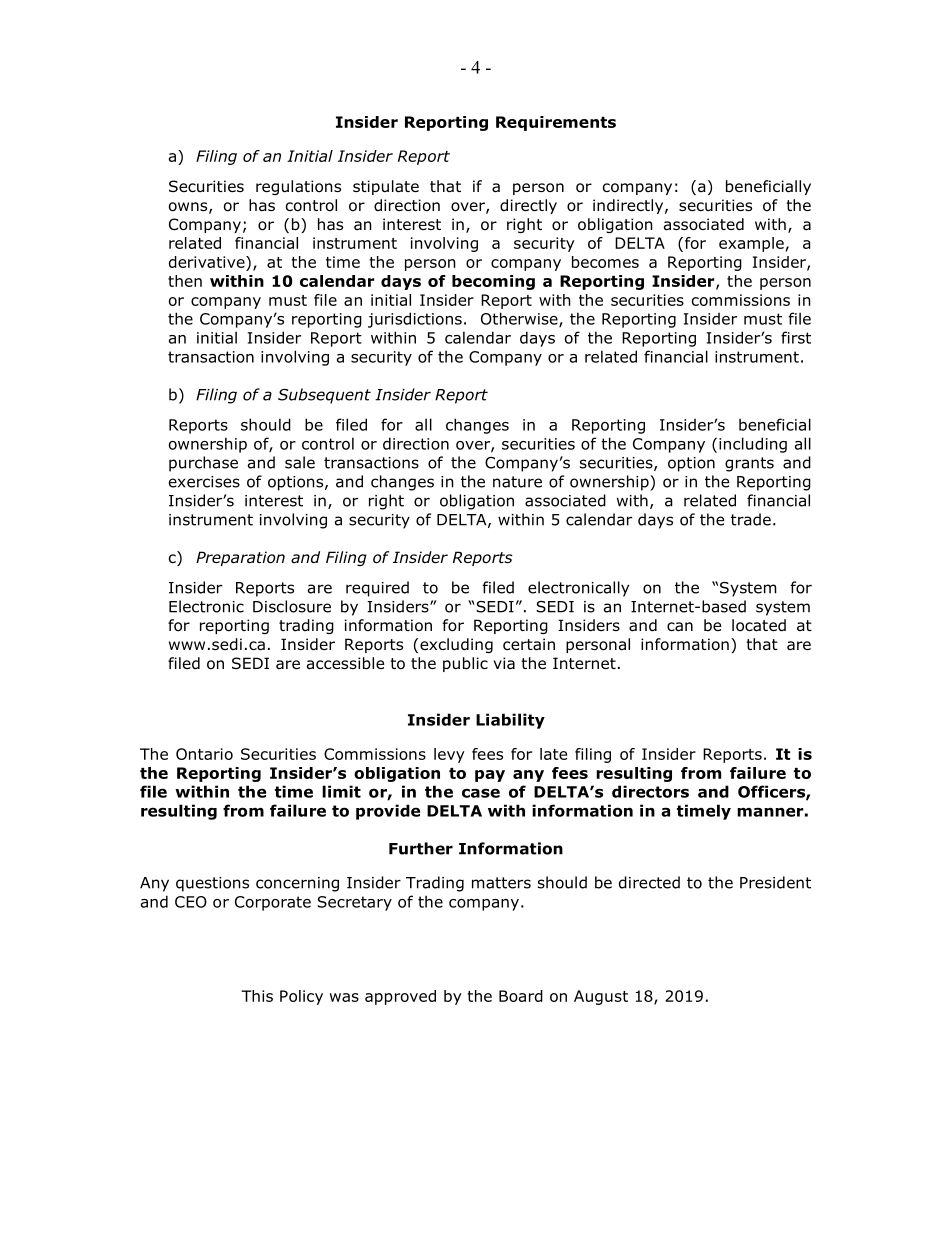  What do you see at coordinates (517, 482) in the screenshot?
I see `nature` at bounding box center [517, 482].
